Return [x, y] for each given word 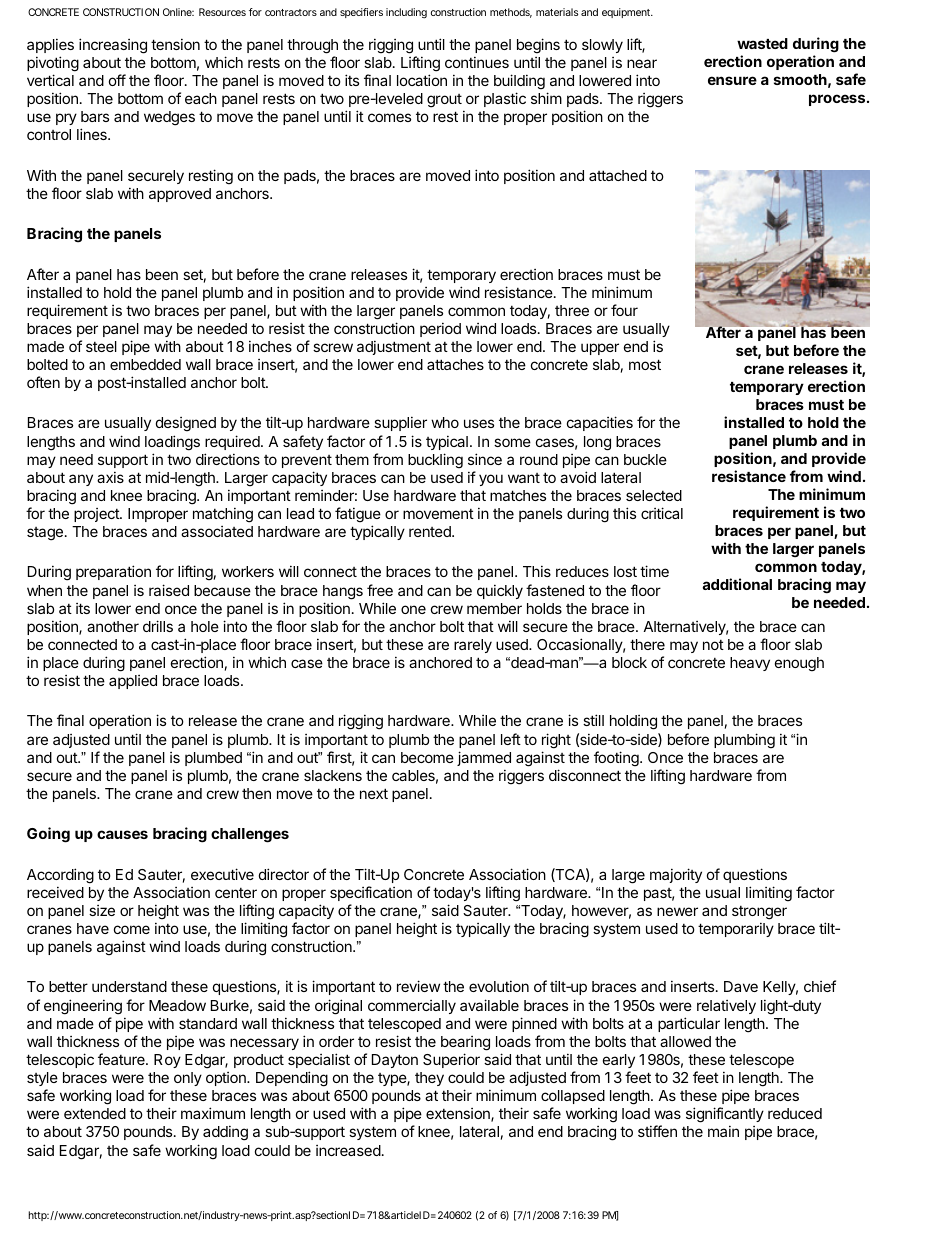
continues [477, 62]
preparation [113, 572]
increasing [113, 46]
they [429, 1079]
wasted [762, 43]
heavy [750, 664]
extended [95, 1113]
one [413, 609]
